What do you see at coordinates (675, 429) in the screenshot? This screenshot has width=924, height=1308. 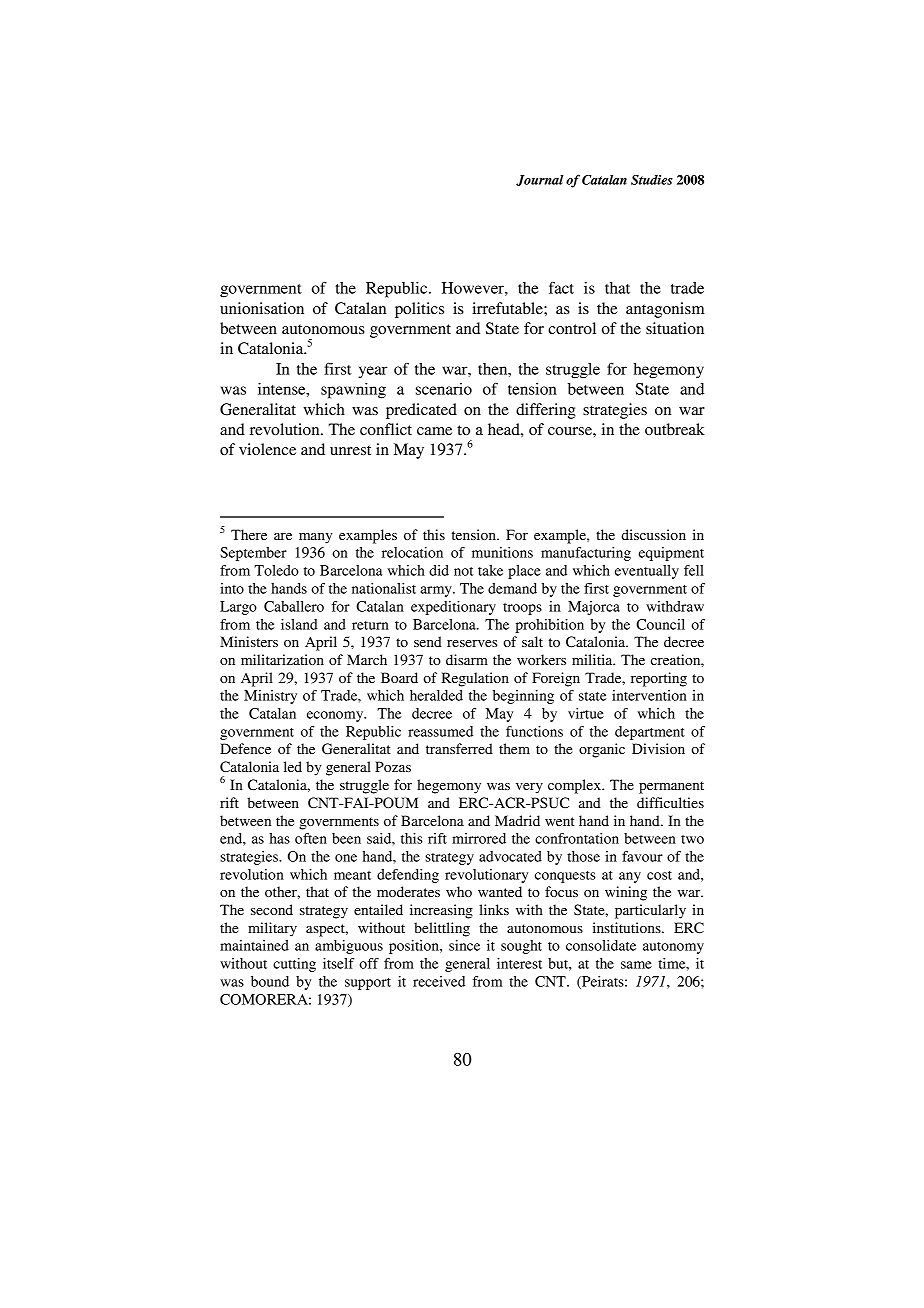 I see `outbreak` at bounding box center [675, 429].
